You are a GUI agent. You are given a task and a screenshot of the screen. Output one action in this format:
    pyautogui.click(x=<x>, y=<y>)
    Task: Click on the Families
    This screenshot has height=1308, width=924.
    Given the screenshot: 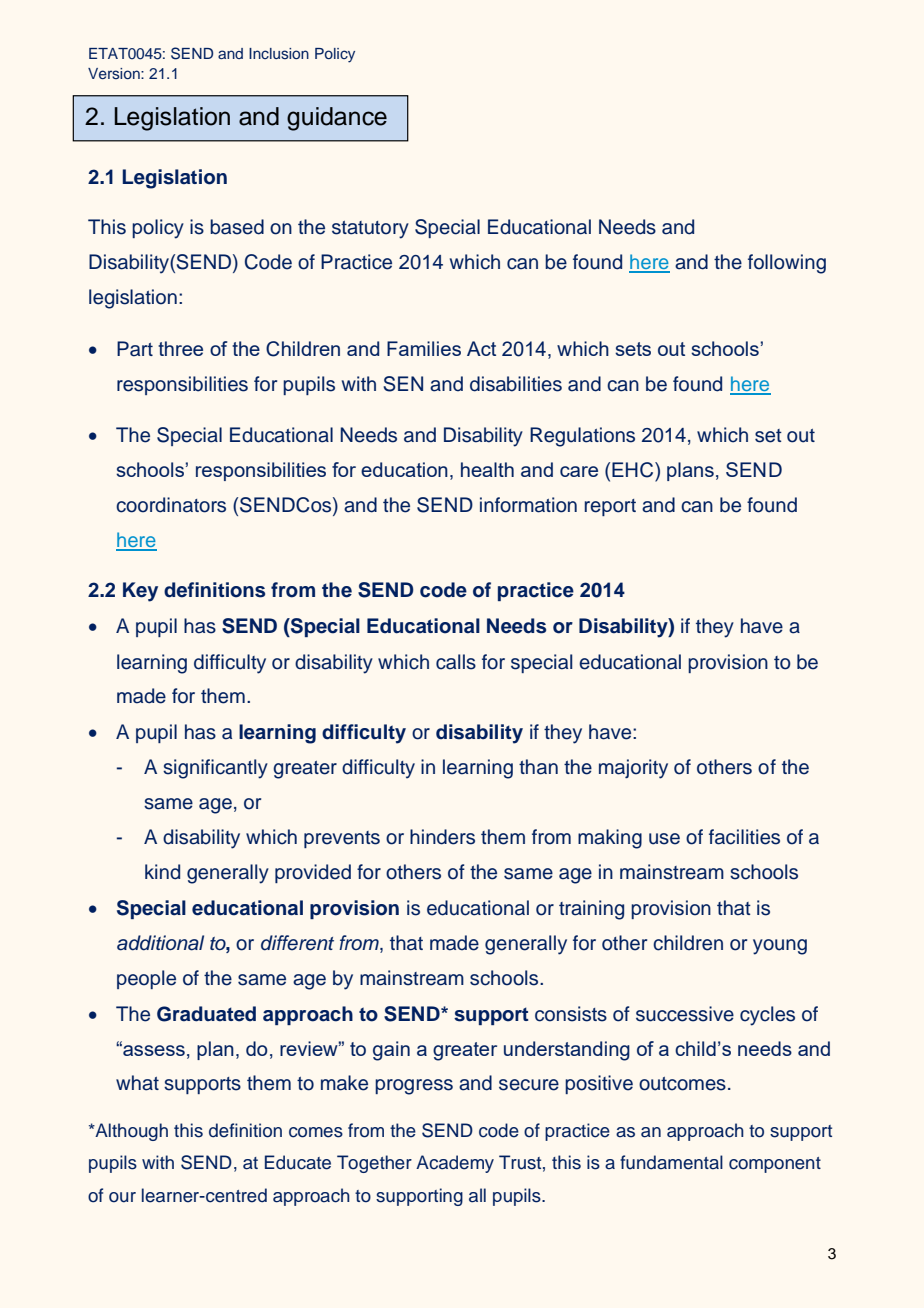 What is the action you would take?
    pyautogui.click(x=424, y=348)
